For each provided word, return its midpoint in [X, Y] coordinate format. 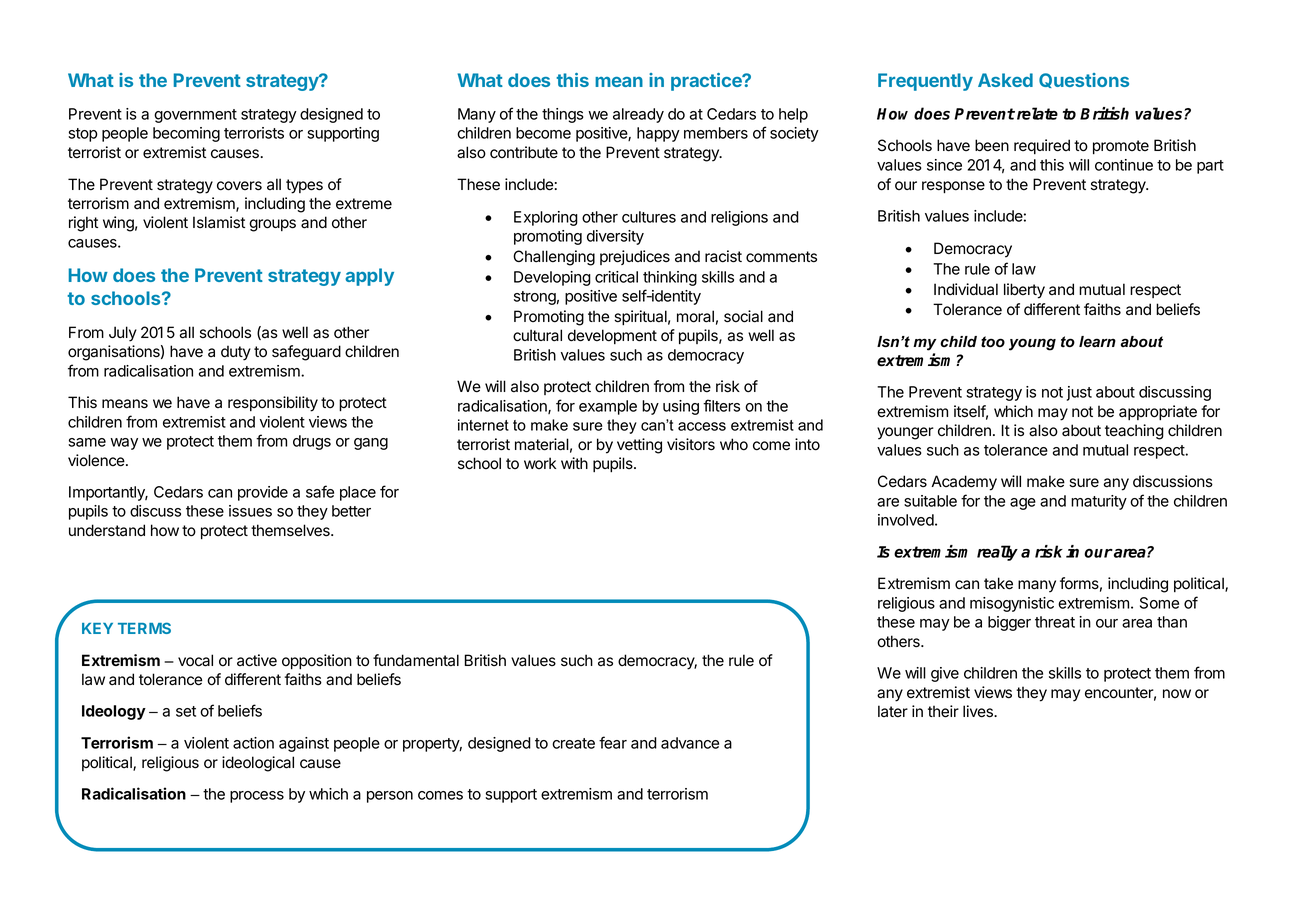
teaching [1134, 432]
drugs [312, 442]
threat [1055, 622]
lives [979, 711]
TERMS [144, 628]
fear [613, 742]
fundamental [416, 660]
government [195, 116]
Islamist [219, 222]
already [638, 115]
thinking [670, 278]
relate [1036, 113]
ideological [258, 764]
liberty [1024, 291]
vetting [639, 446]
